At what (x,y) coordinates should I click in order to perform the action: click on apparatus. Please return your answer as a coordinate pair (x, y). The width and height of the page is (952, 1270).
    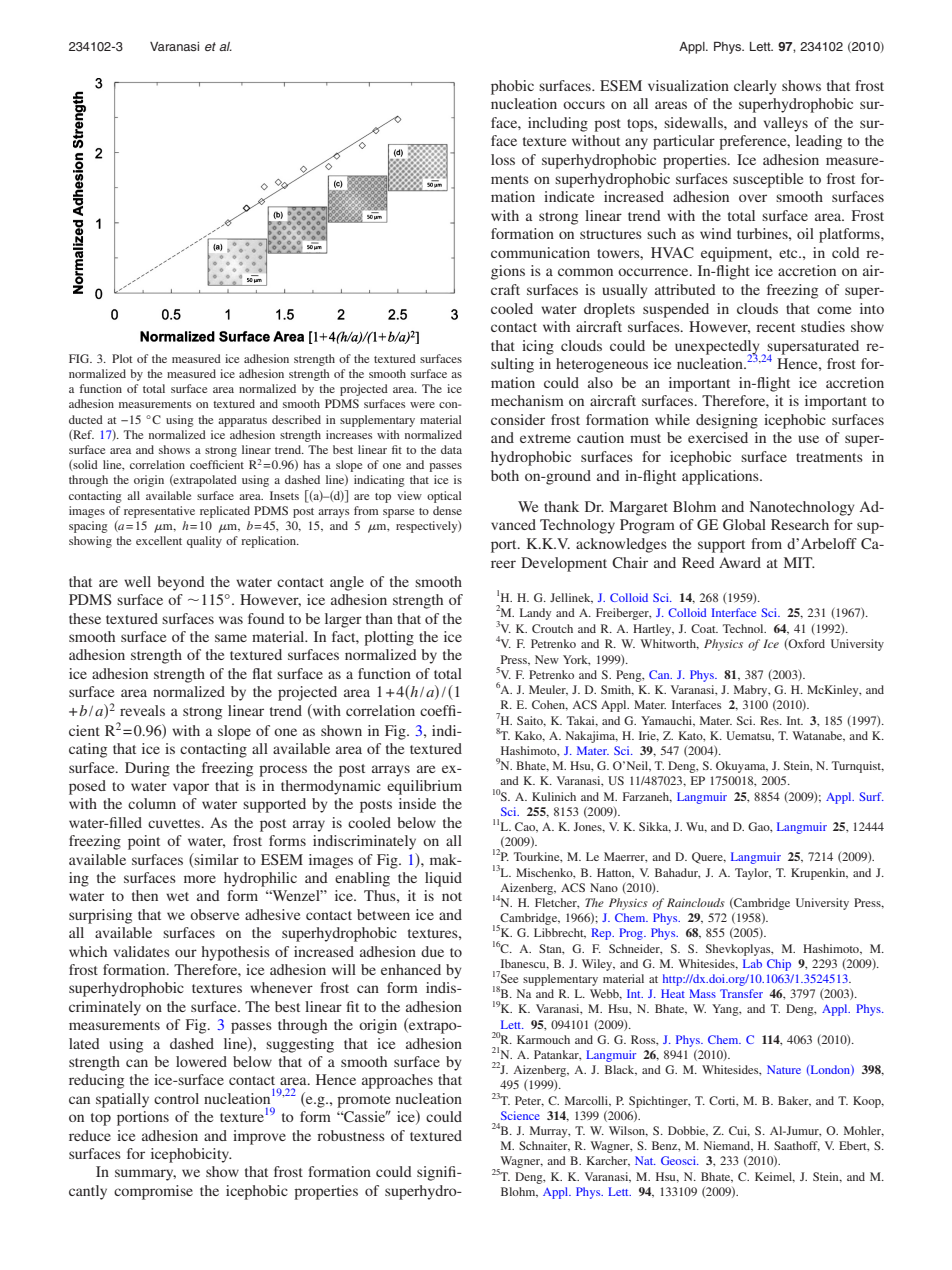
    Looking at the image, I should click on (242, 422).
